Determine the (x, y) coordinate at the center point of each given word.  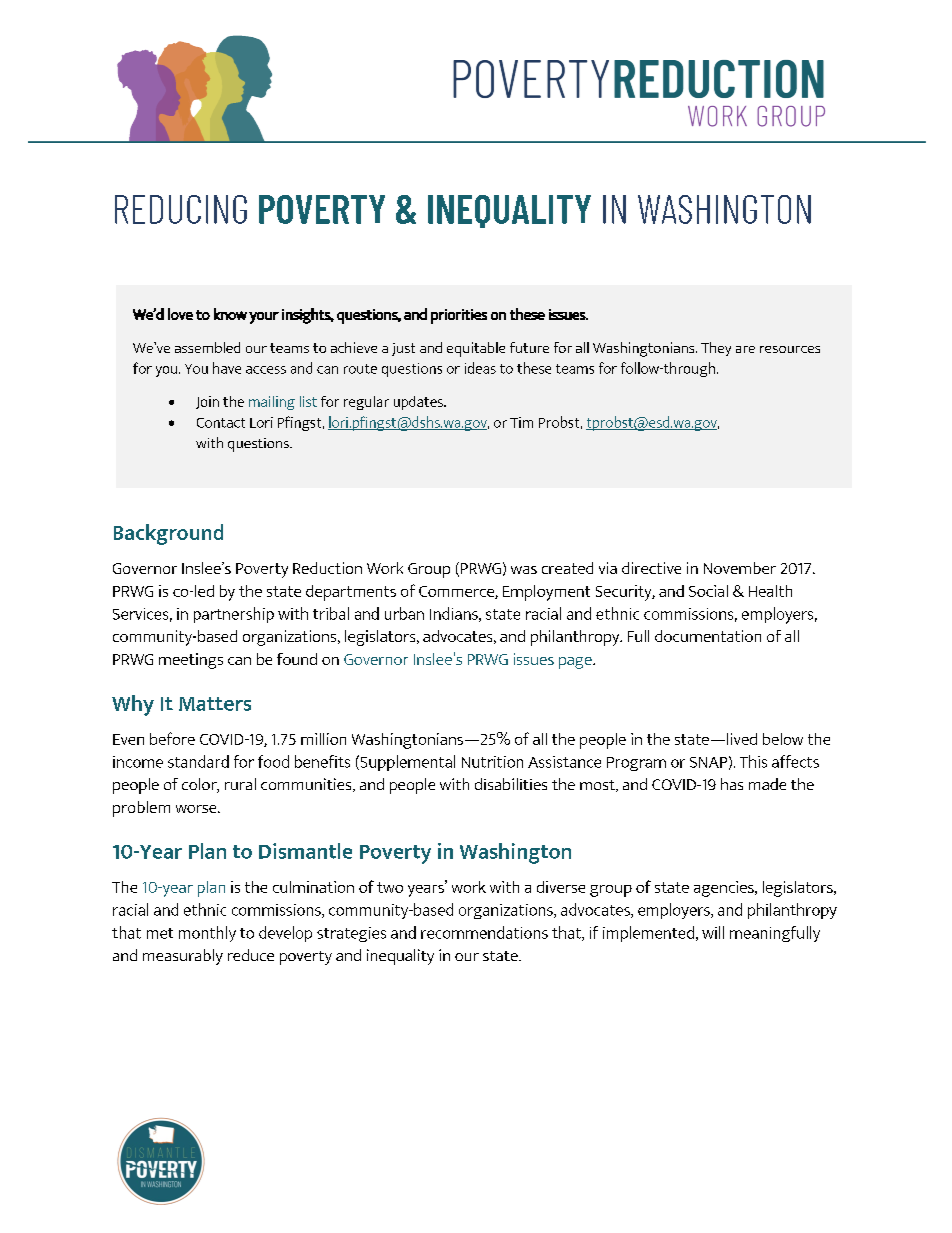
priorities (459, 316)
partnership (234, 615)
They (716, 349)
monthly (207, 934)
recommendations (484, 932)
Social (708, 591)
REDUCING (181, 209)
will (713, 932)
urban (404, 613)
